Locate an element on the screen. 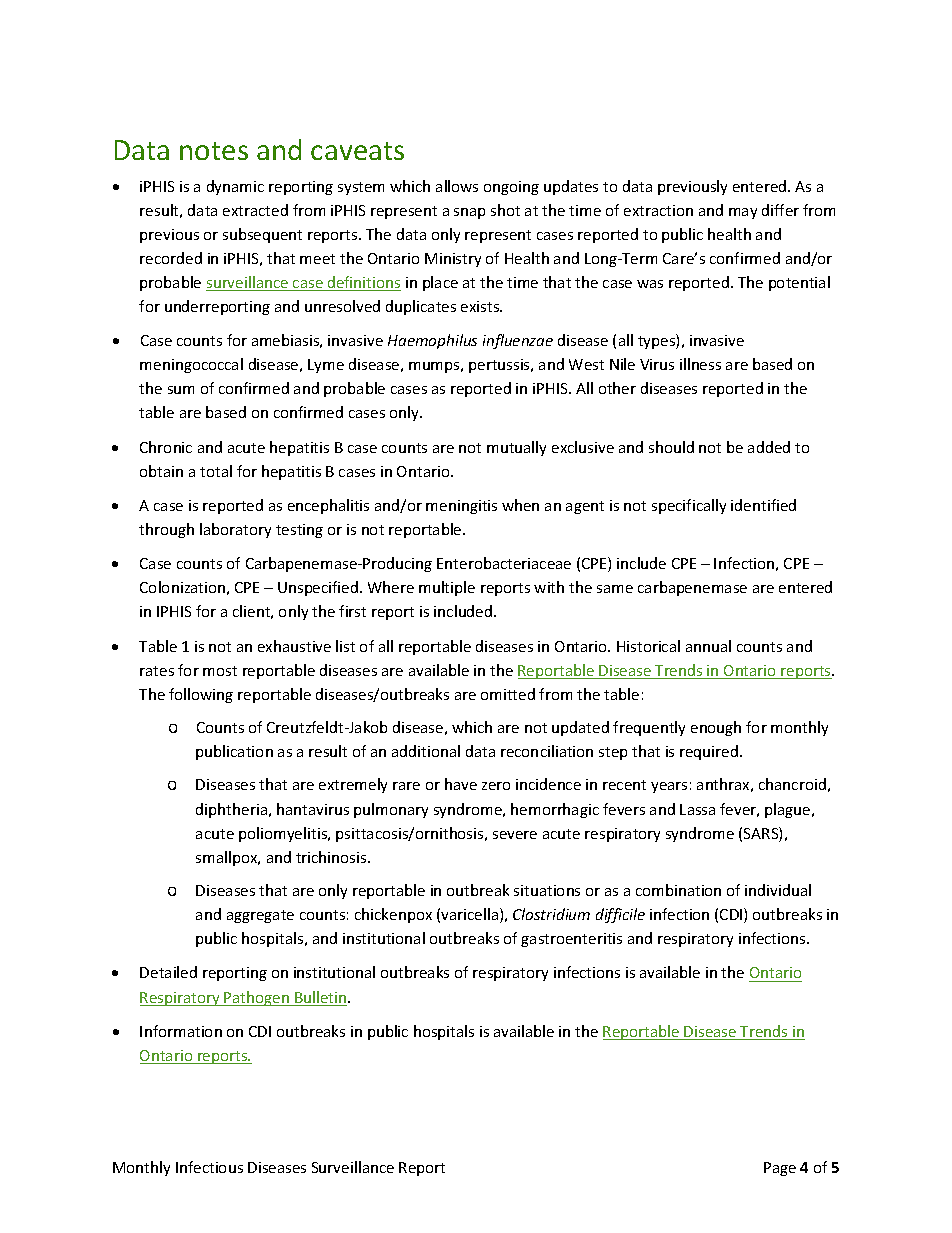 Image resolution: width=952 pixels, height=1233 pixels. dynamic is located at coordinates (235, 187).
